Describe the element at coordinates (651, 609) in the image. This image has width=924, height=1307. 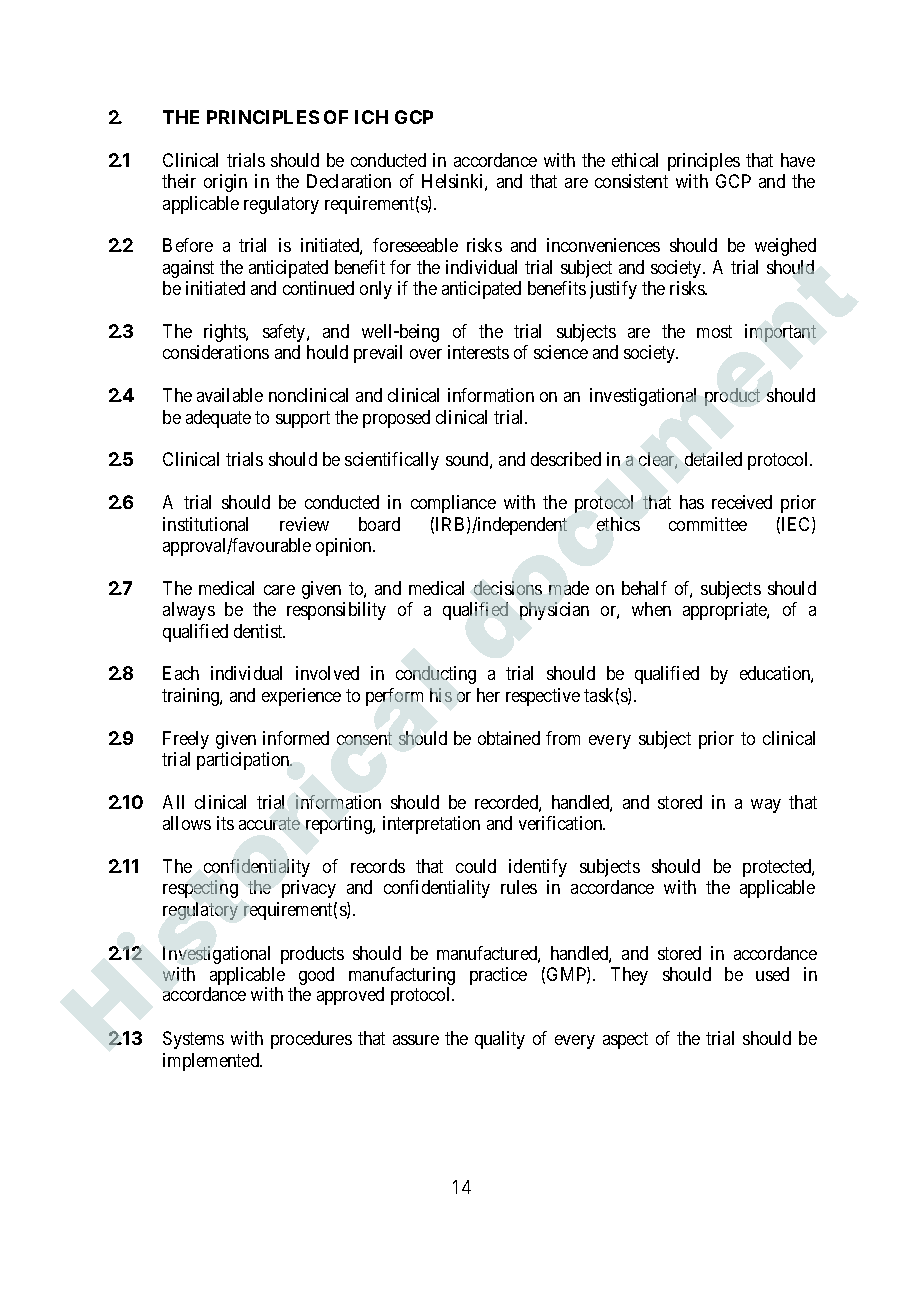
I see `when` at that location.
